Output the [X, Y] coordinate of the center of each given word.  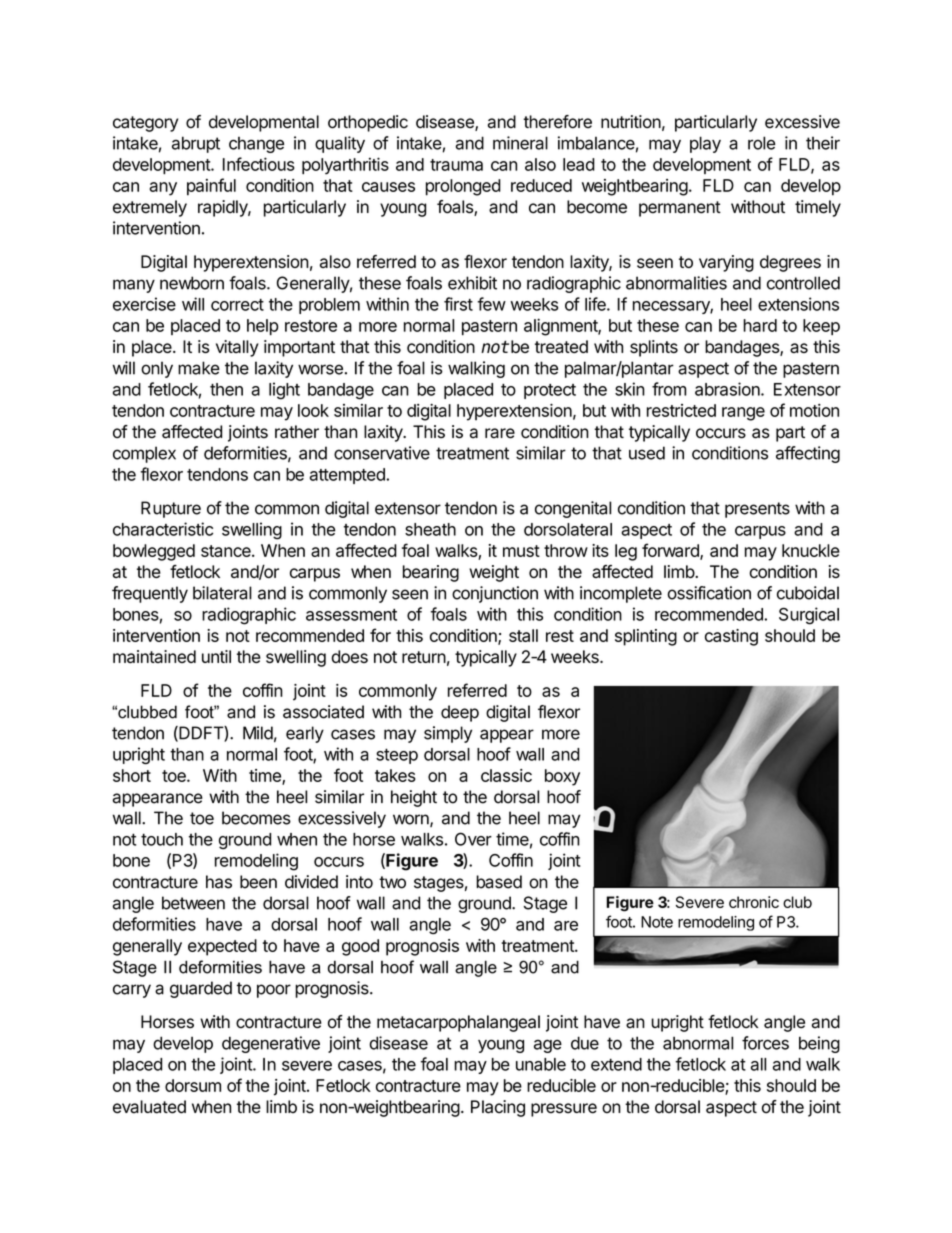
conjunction [495, 594]
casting [731, 637]
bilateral [222, 593]
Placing [498, 1108]
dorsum [193, 1085]
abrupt [196, 144]
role [762, 143]
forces [765, 1043]
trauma [456, 165]
